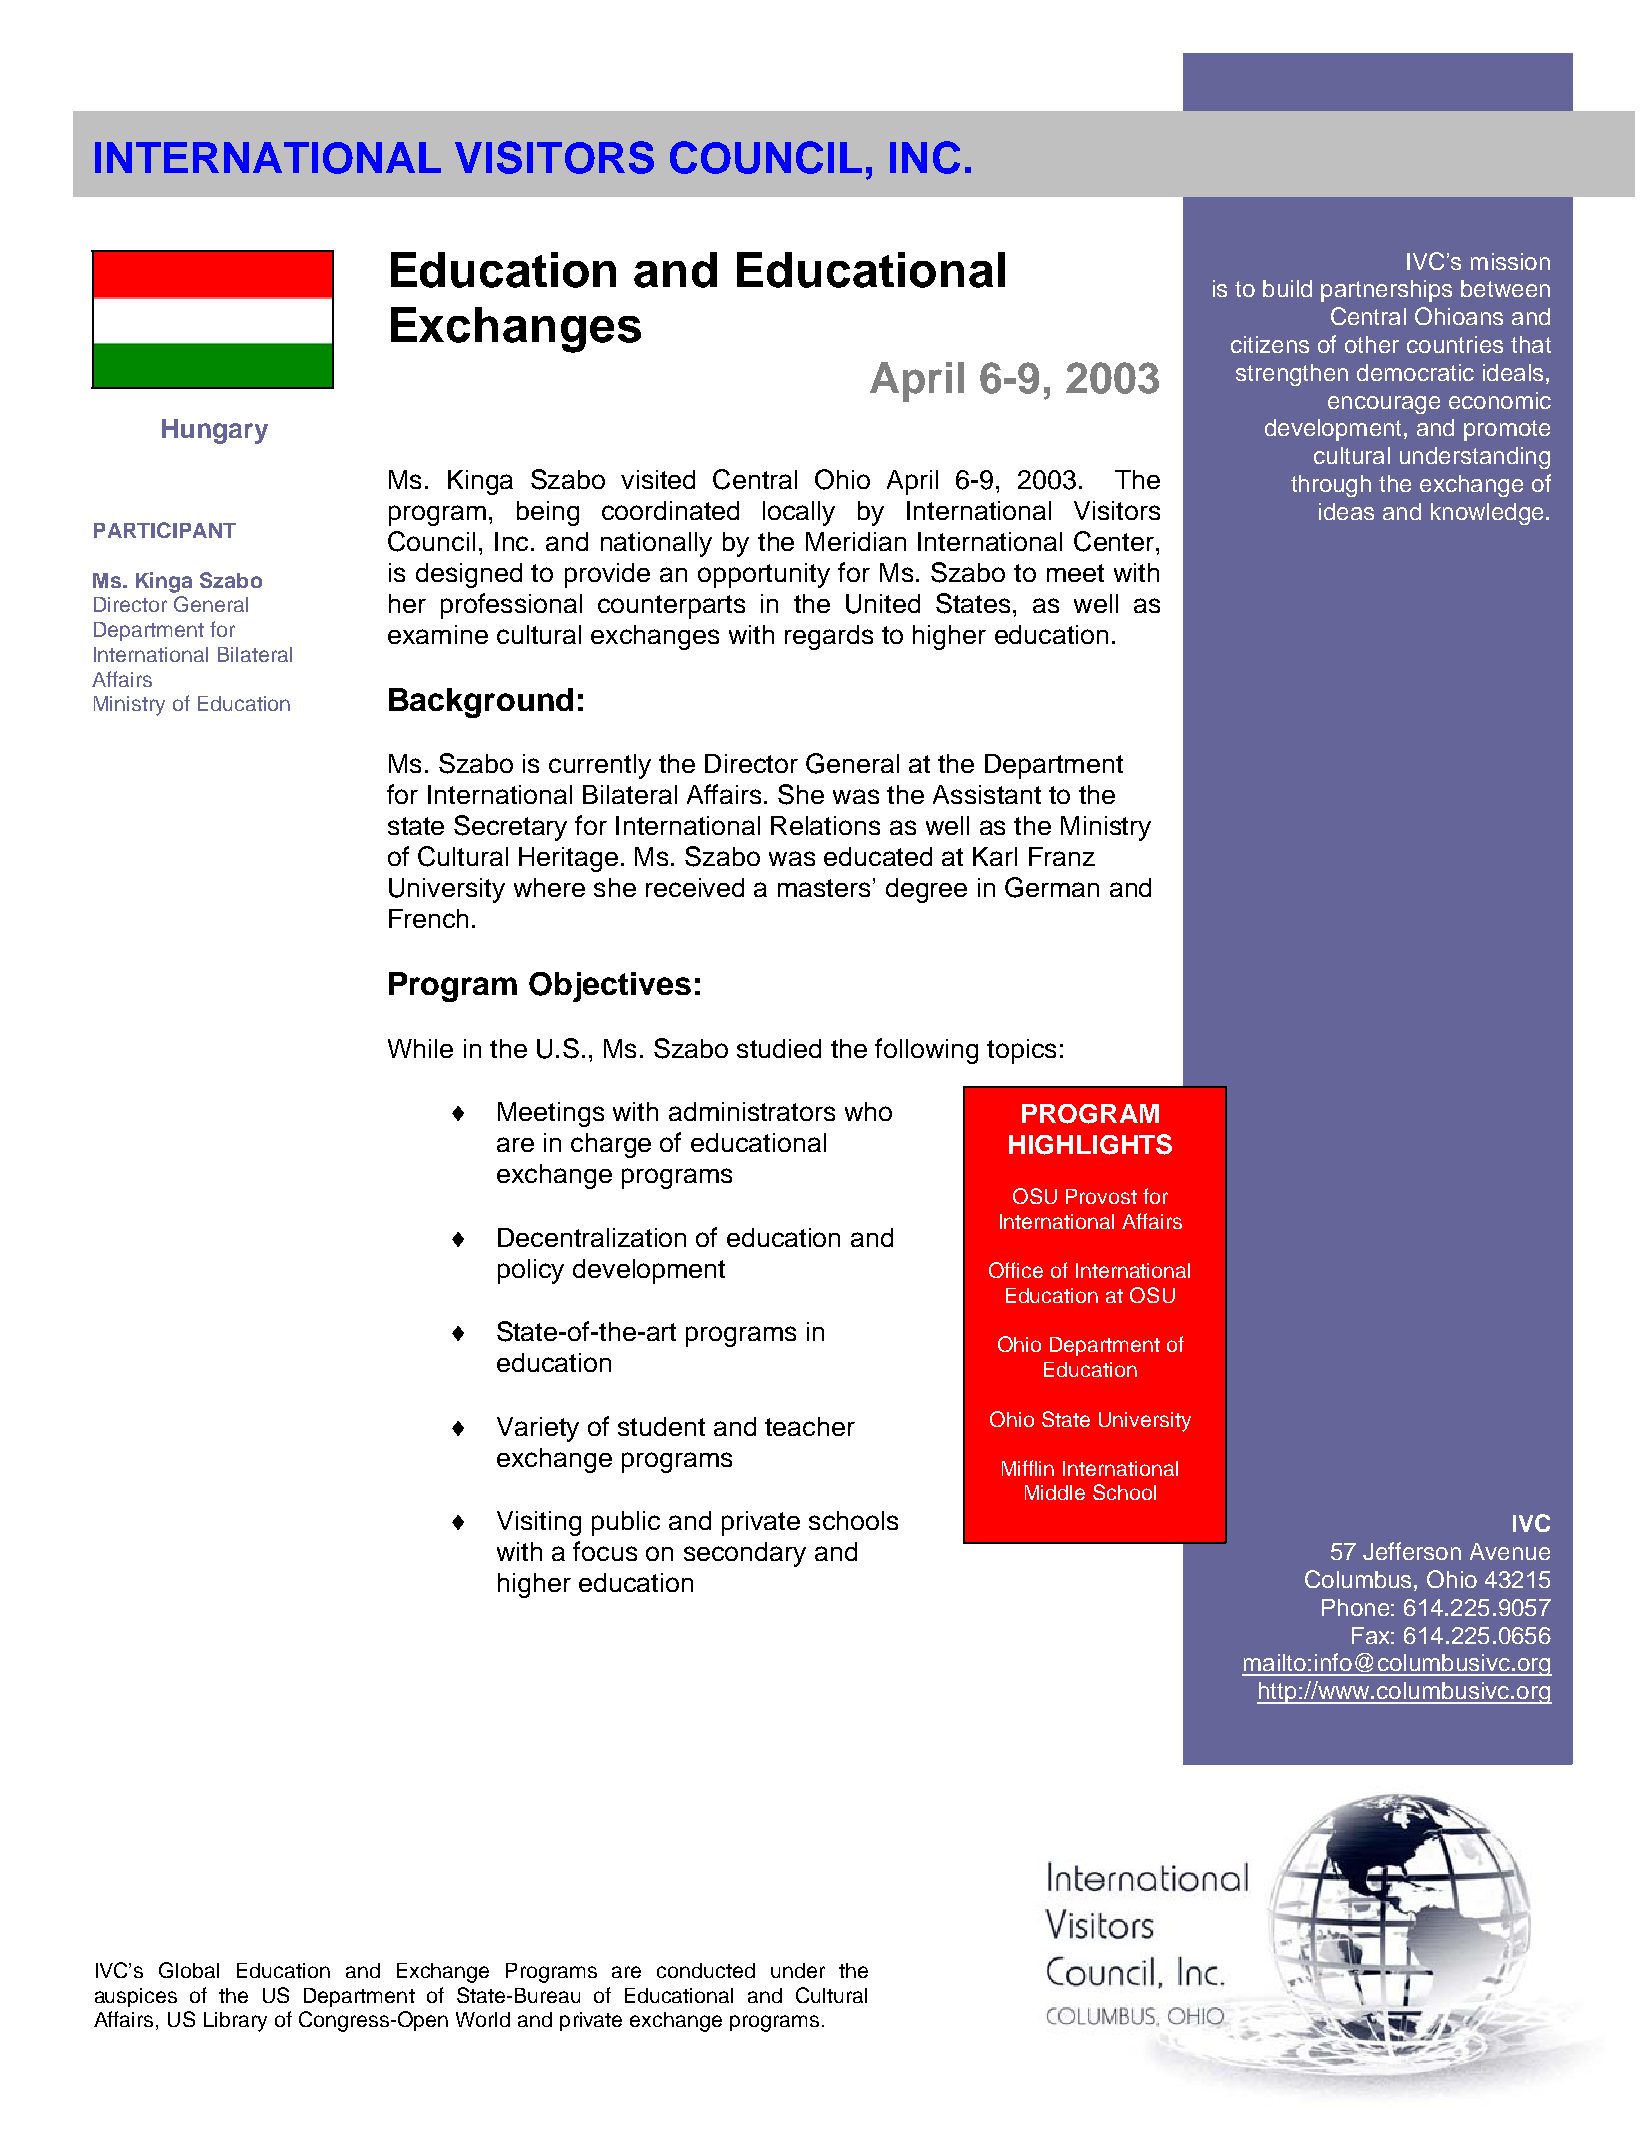  Describe the element at coordinates (1412, 1551) in the image. I see `Jefferson` at that location.
